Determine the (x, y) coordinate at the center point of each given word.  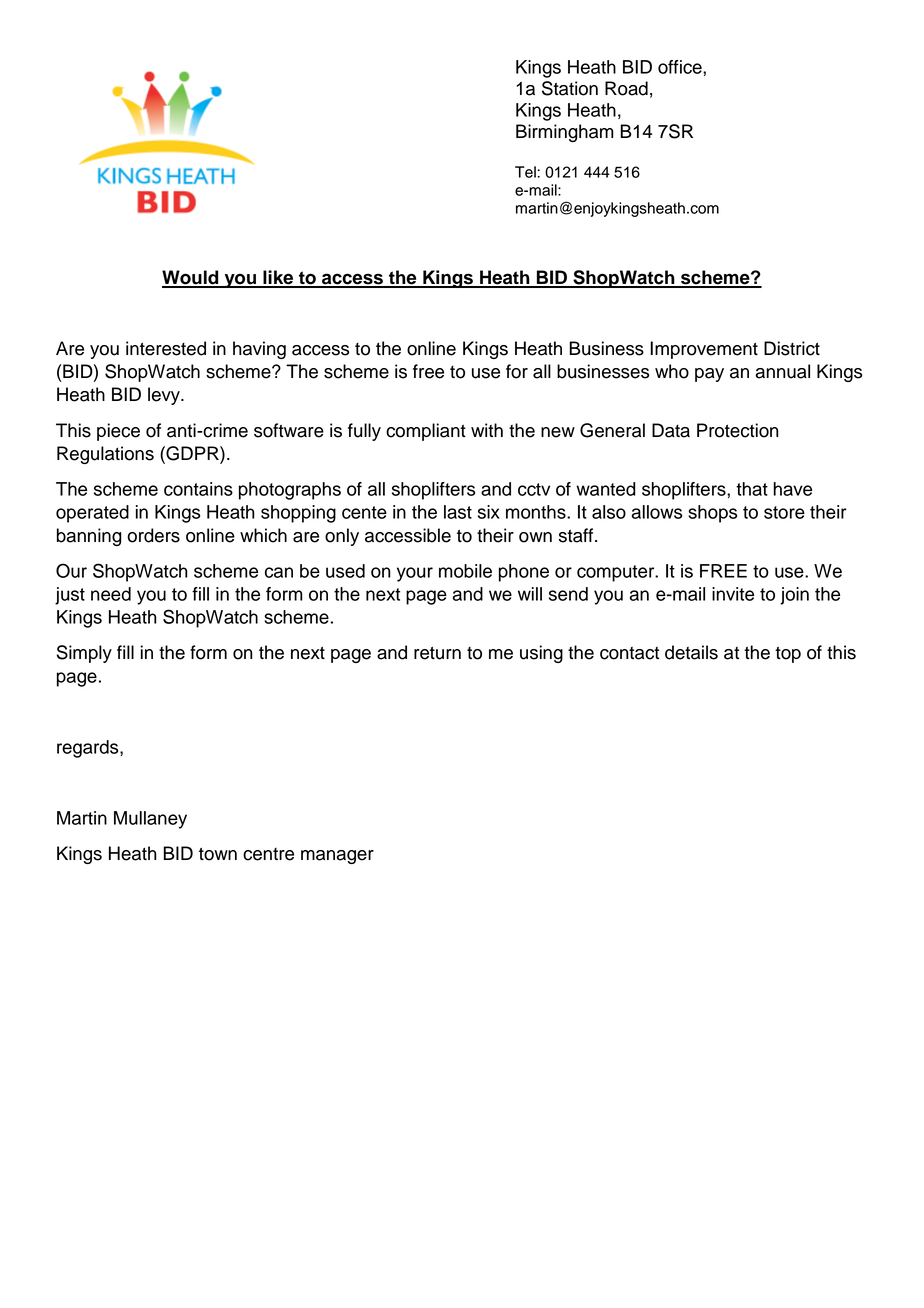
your (415, 574)
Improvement (704, 350)
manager (337, 857)
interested (166, 348)
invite (733, 594)
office (681, 67)
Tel (526, 172)
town (218, 854)
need (111, 594)
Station (570, 88)
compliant (426, 432)
